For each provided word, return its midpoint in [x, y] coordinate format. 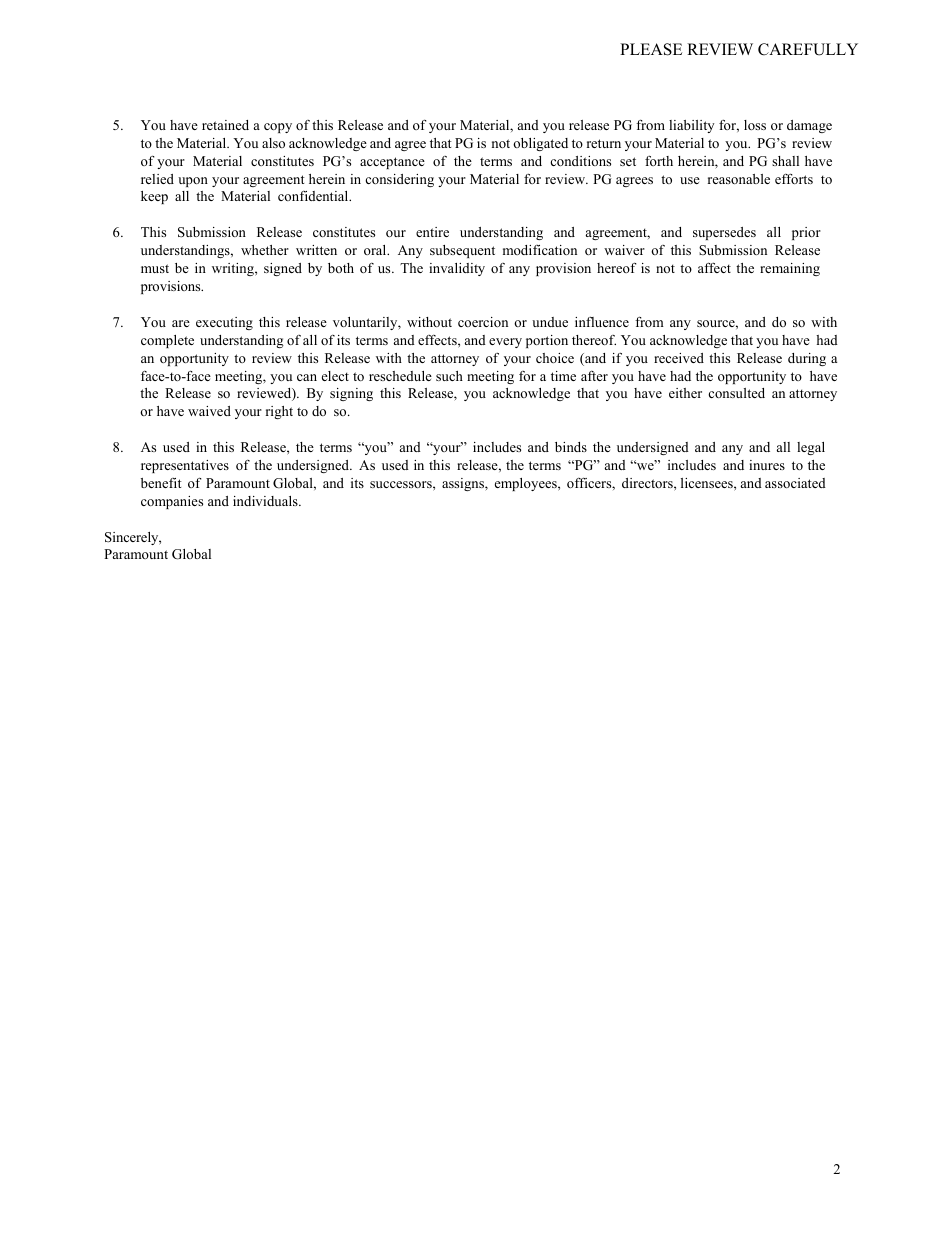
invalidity [457, 269]
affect [714, 267]
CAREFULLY [808, 49]
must [155, 268]
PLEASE [651, 49]
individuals [266, 501]
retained [225, 125]
